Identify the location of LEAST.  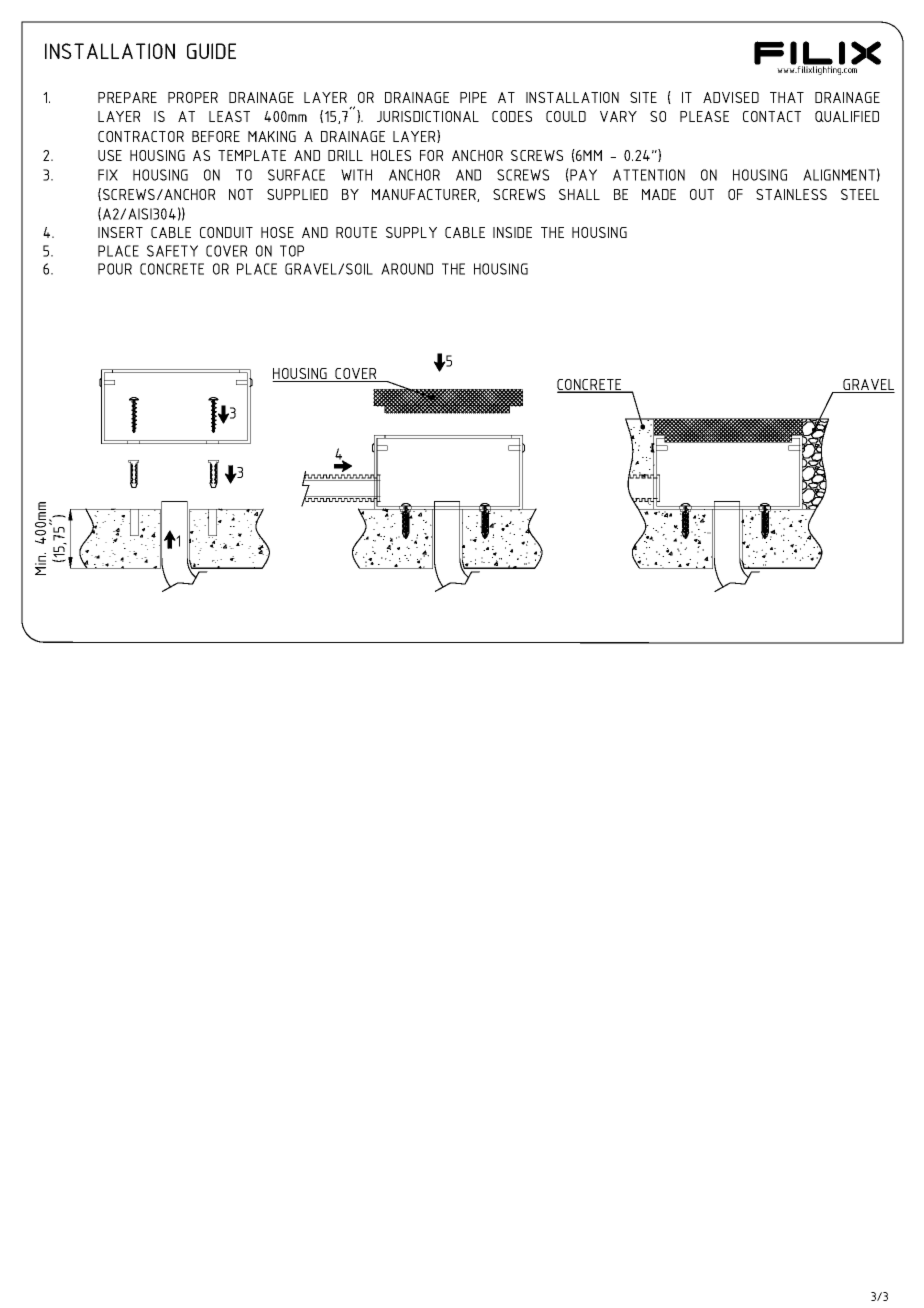
(229, 116).
